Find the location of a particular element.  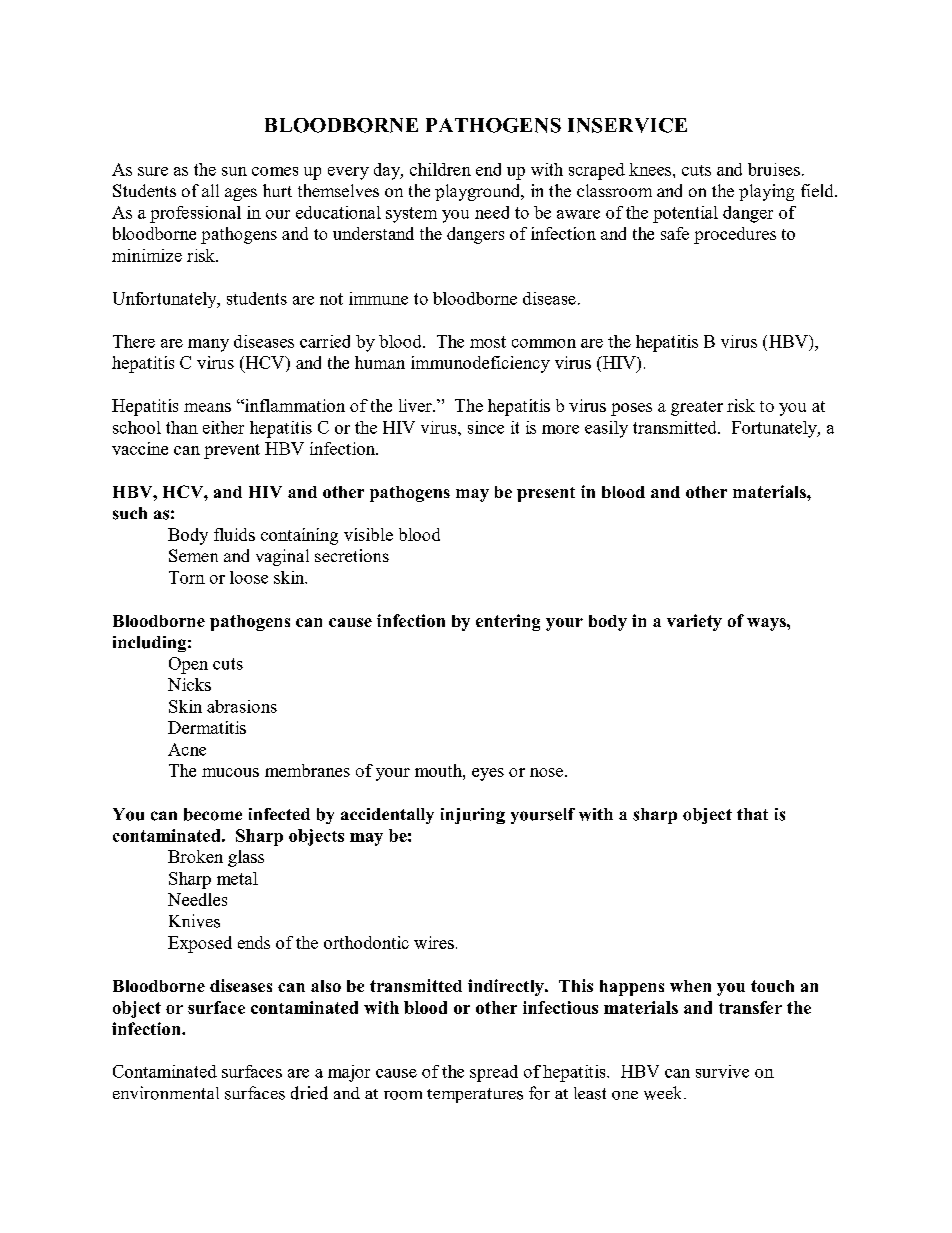

greater is located at coordinates (697, 408).
